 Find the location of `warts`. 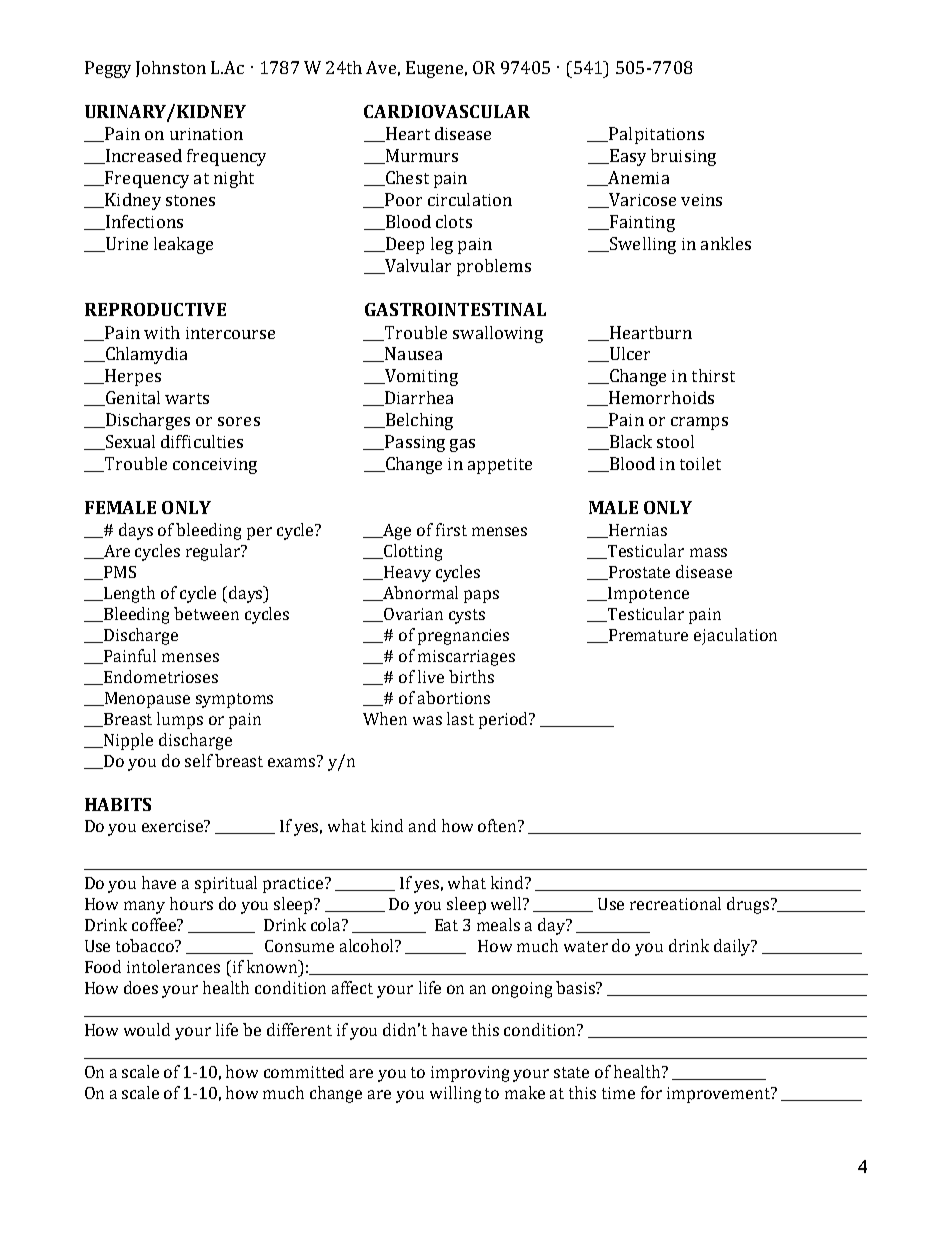

warts is located at coordinates (187, 398).
